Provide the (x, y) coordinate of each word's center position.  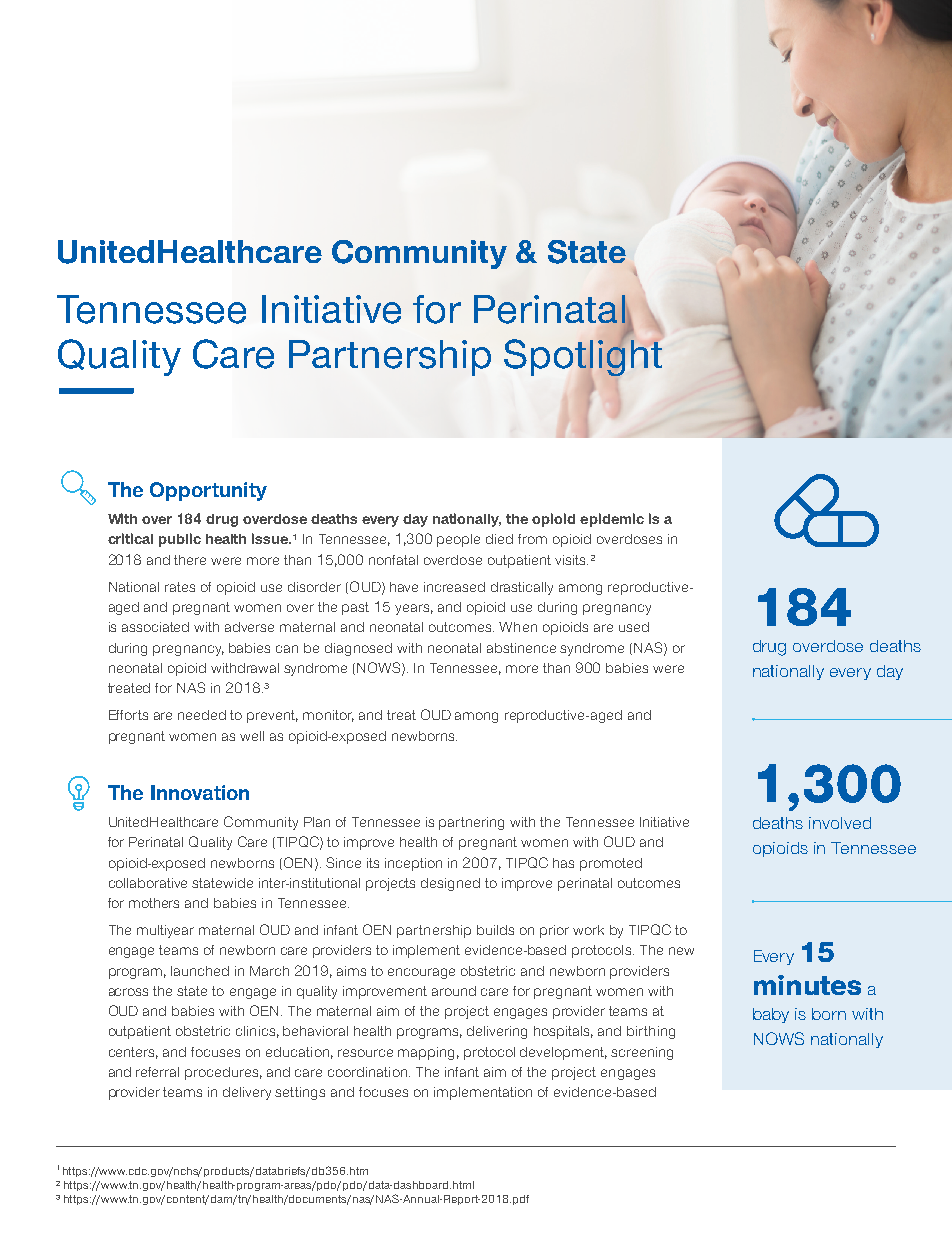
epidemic (612, 520)
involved (840, 823)
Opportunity (208, 491)
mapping (426, 1053)
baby (771, 1015)
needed (202, 715)
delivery (247, 1093)
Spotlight (583, 357)
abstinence (521, 648)
